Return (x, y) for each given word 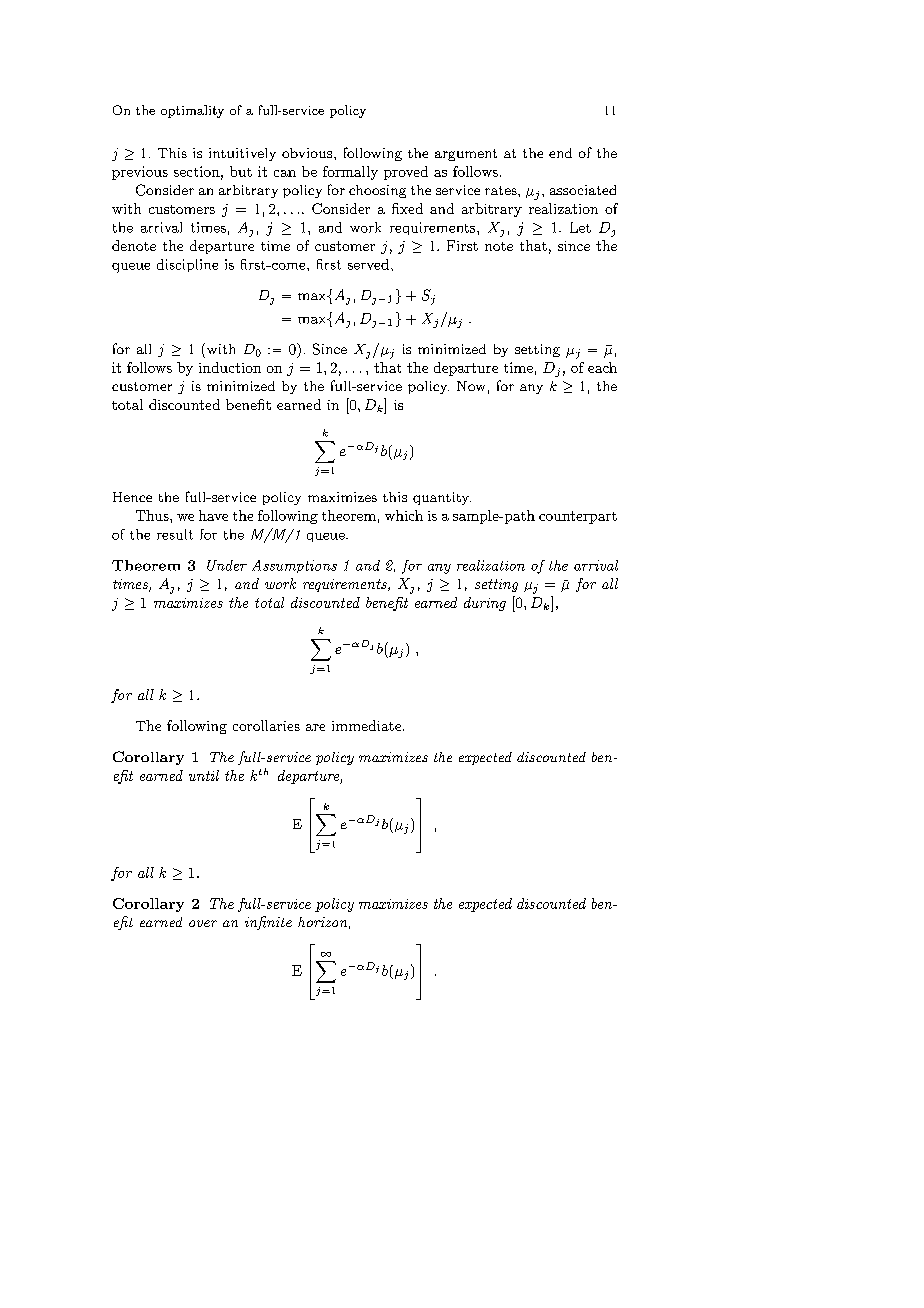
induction (230, 367)
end (560, 153)
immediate (368, 725)
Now (471, 386)
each (602, 367)
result (175, 534)
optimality (192, 111)
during (485, 604)
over (203, 923)
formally (350, 173)
